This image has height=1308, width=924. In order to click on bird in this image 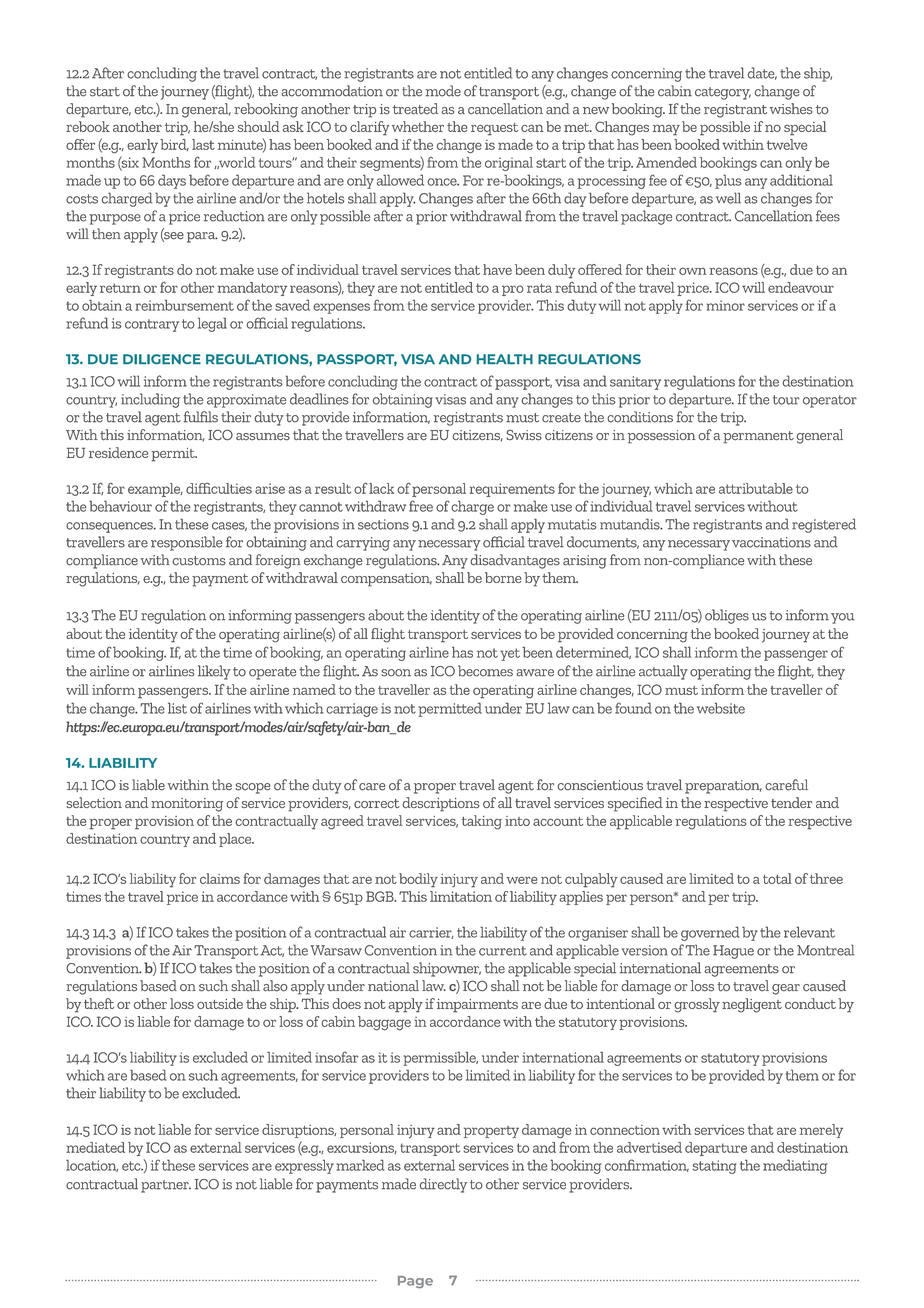, I will do `click(174, 145)`.
